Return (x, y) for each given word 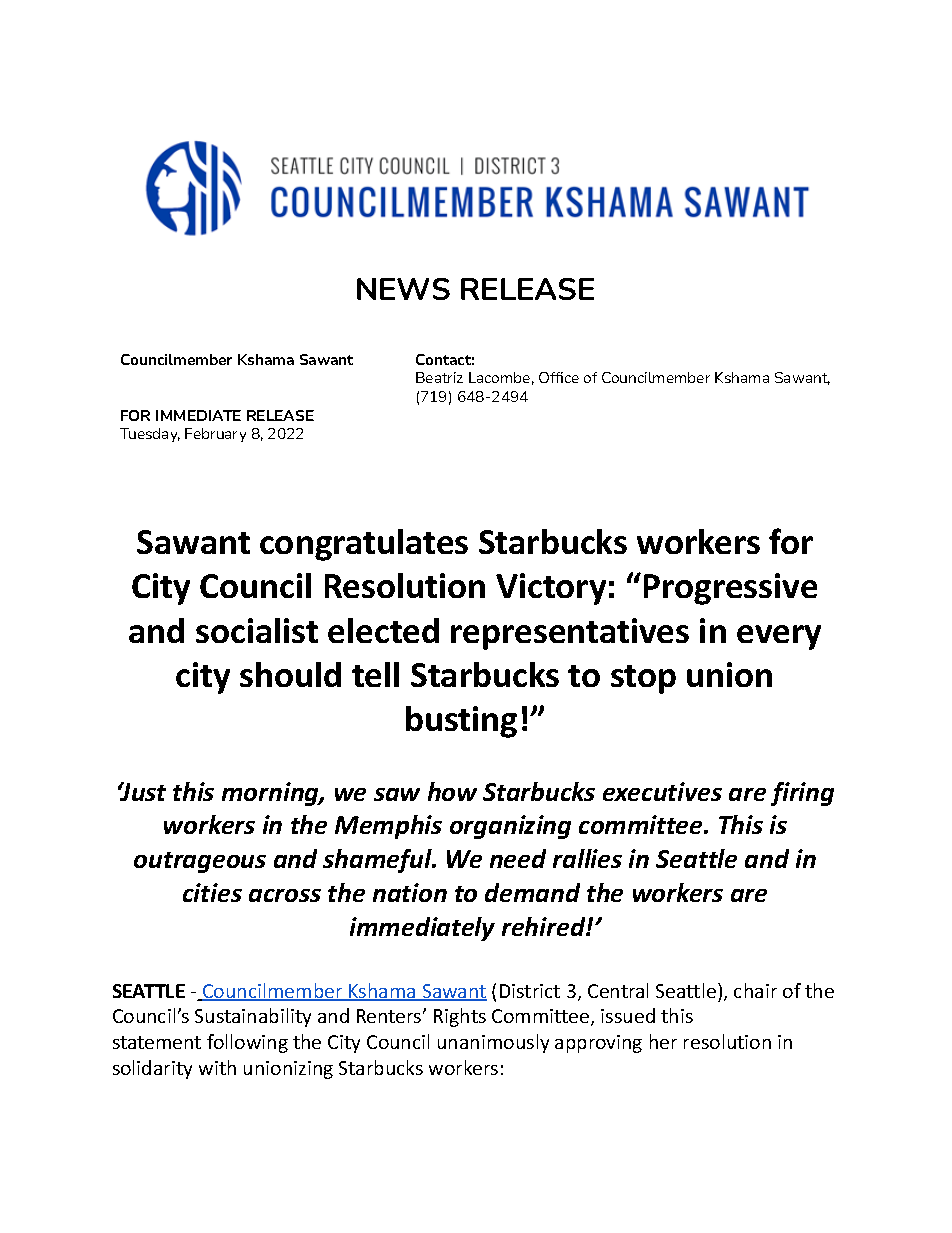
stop (643, 679)
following (247, 1043)
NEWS (403, 289)
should (290, 674)
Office (559, 377)
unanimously (493, 1043)
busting (461, 722)
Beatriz (439, 377)
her (663, 1041)
